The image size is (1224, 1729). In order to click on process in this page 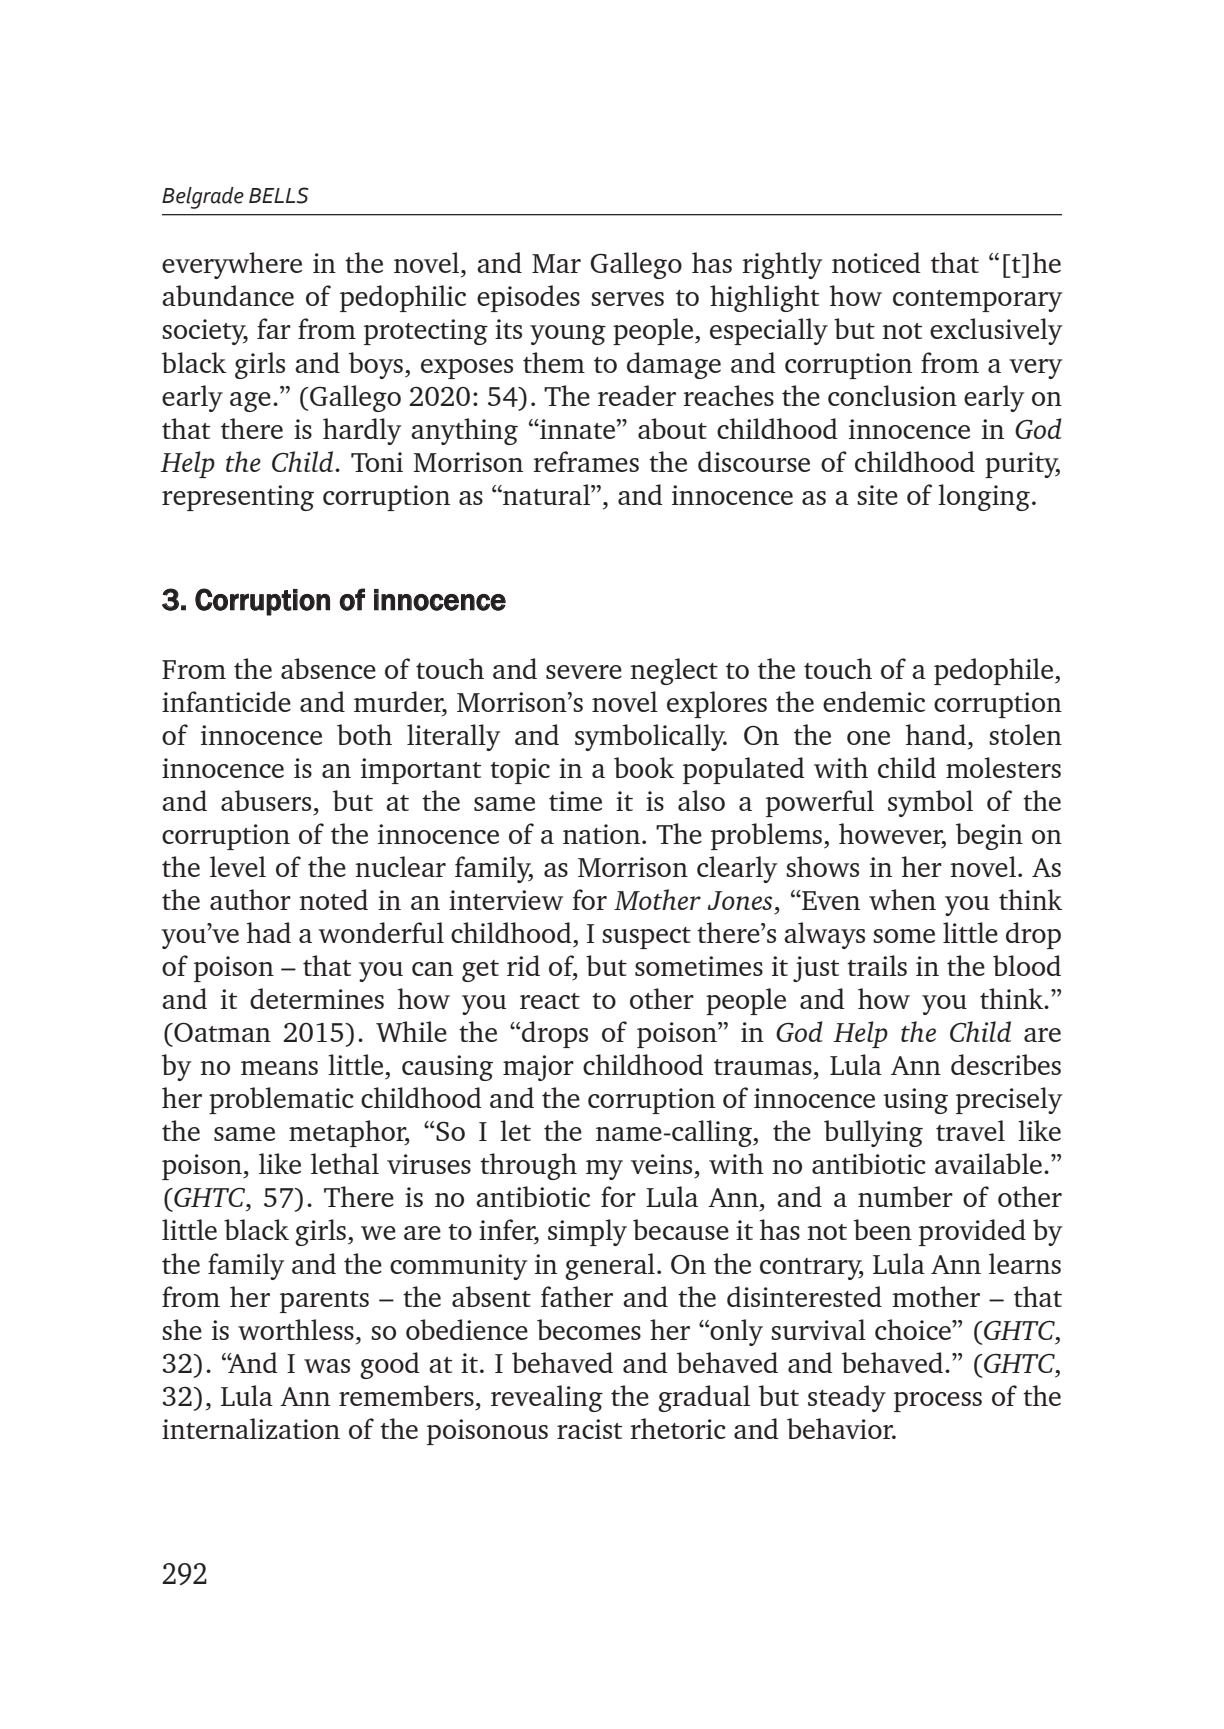, I will do `click(938, 1402)`.
